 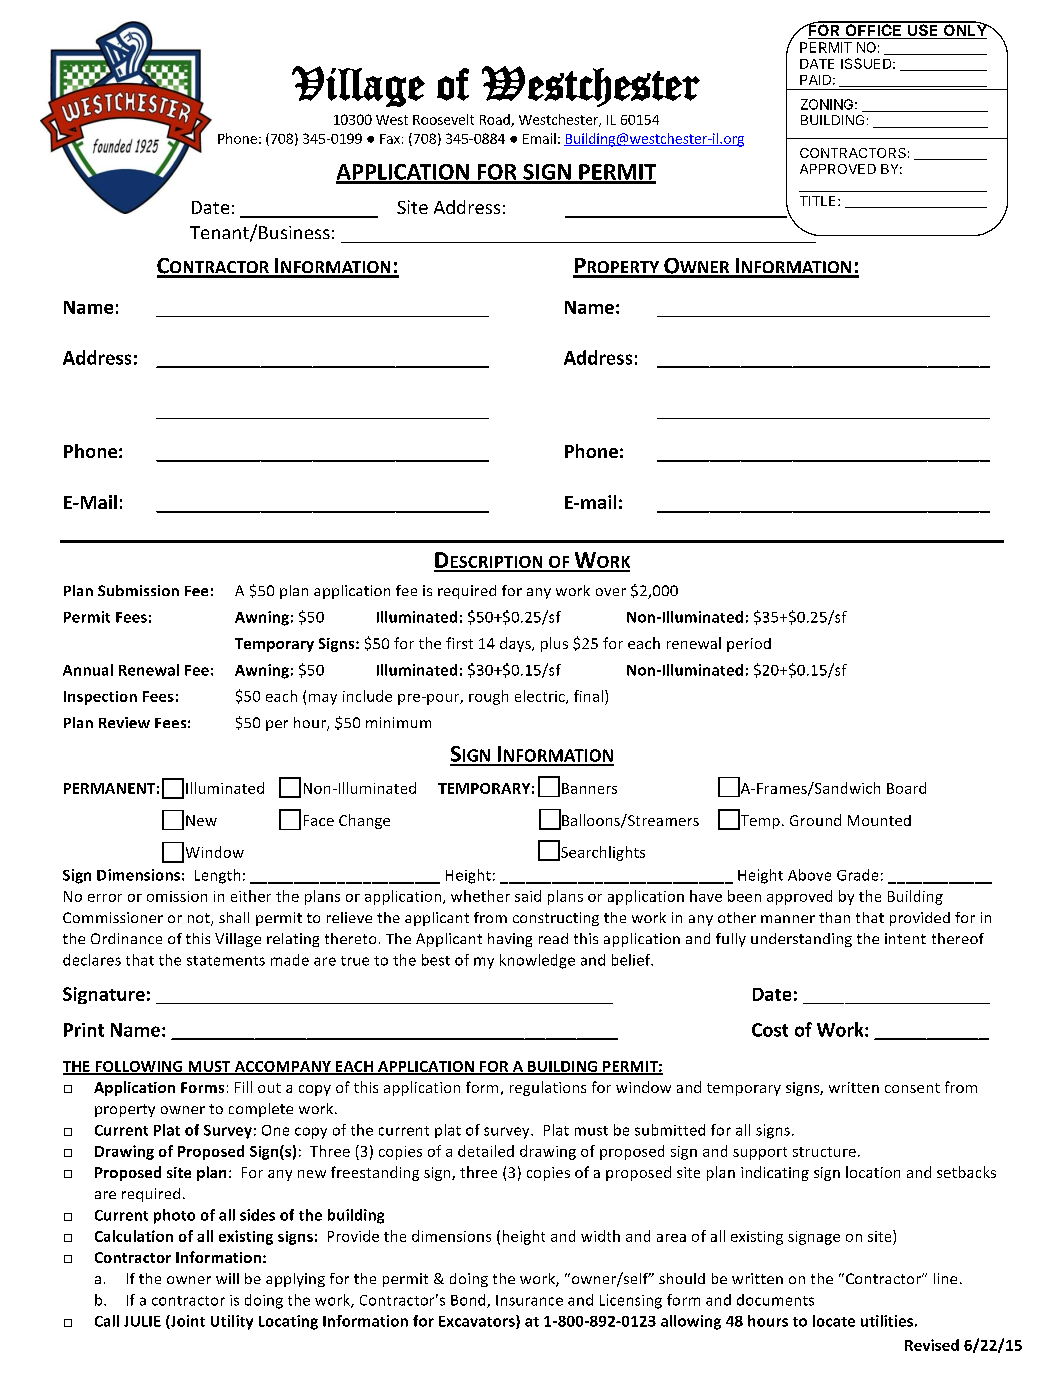 What do you see at coordinates (548, 1088) in the page?
I see `regulations` at bounding box center [548, 1088].
